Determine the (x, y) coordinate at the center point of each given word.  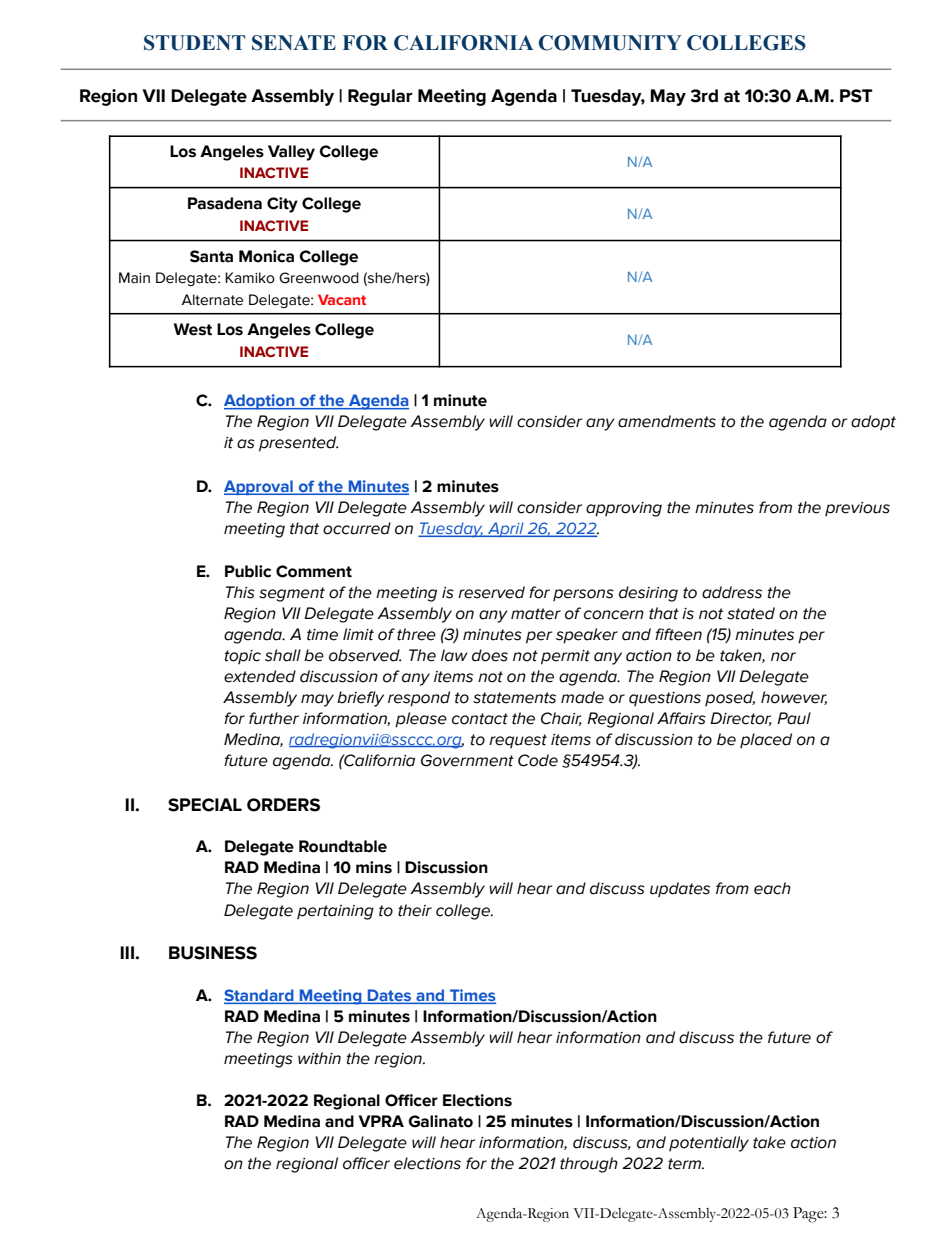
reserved (491, 592)
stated (751, 613)
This (240, 592)
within (319, 1058)
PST (856, 96)
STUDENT (194, 43)
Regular (380, 97)
